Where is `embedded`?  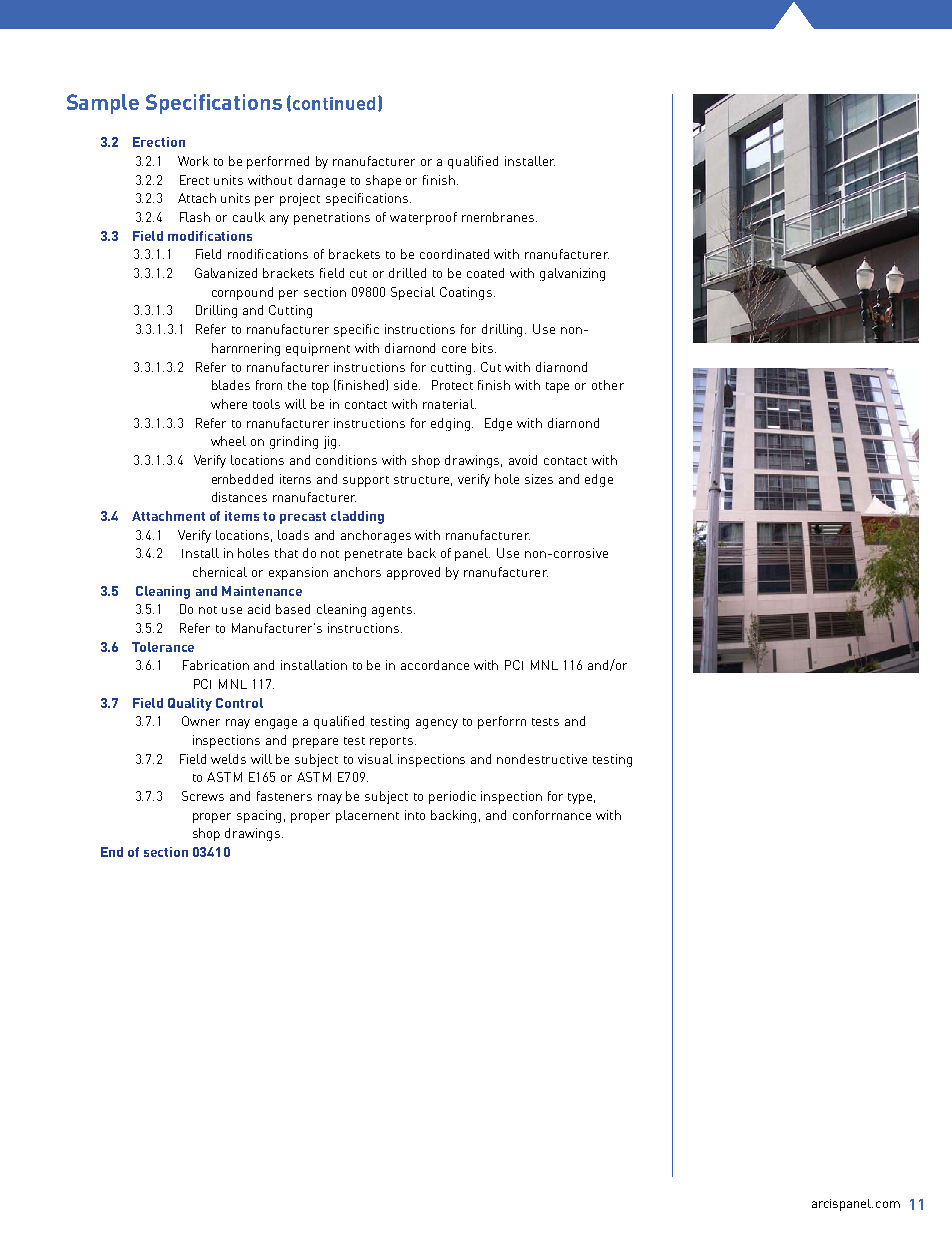 embedded is located at coordinates (242, 479).
